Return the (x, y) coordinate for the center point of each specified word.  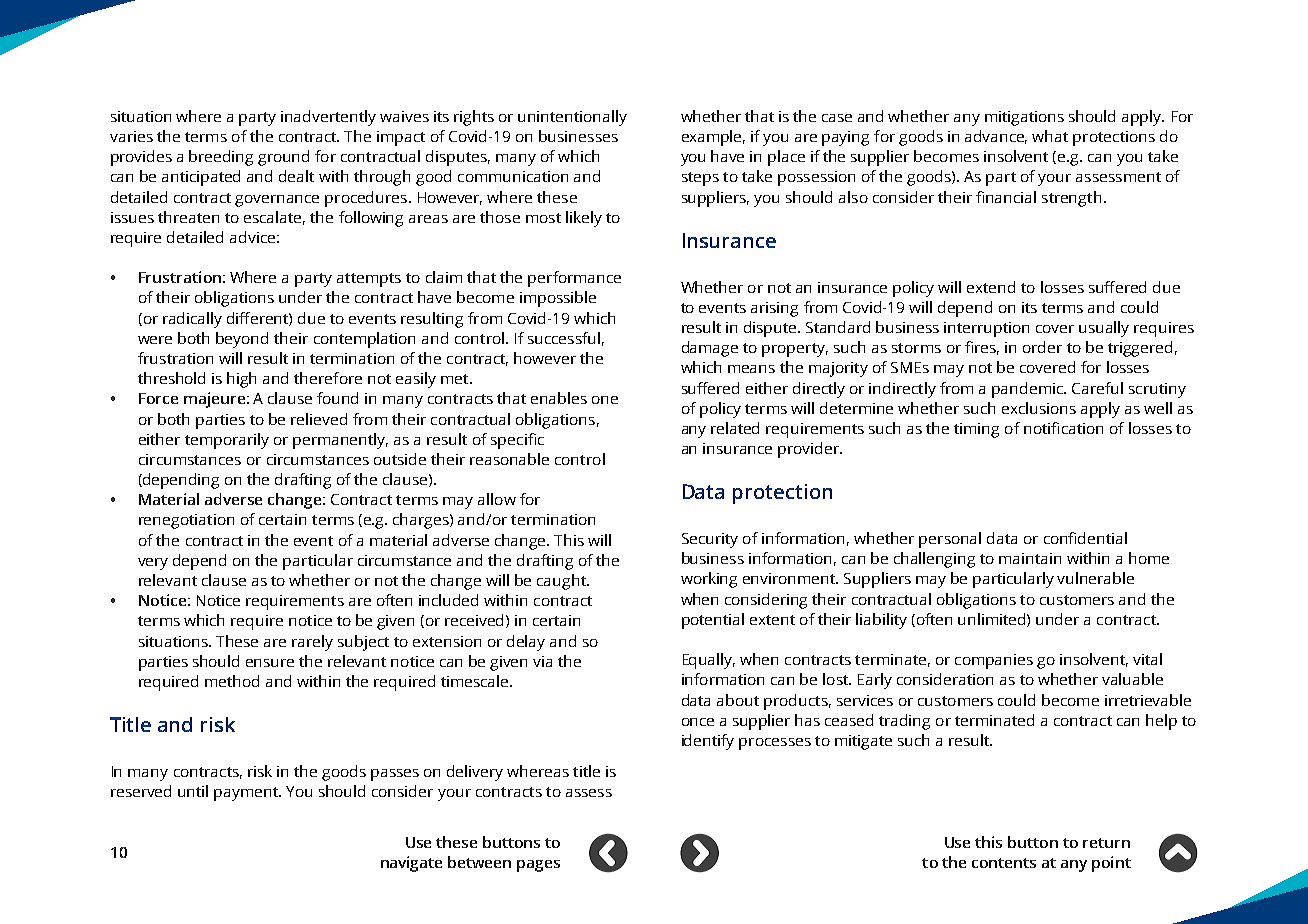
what (1050, 136)
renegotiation (186, 521)
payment (247, 794)
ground (283, 158)
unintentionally (572, 118)
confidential (1085, 538)
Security (710, 540)
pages (538, 866)
